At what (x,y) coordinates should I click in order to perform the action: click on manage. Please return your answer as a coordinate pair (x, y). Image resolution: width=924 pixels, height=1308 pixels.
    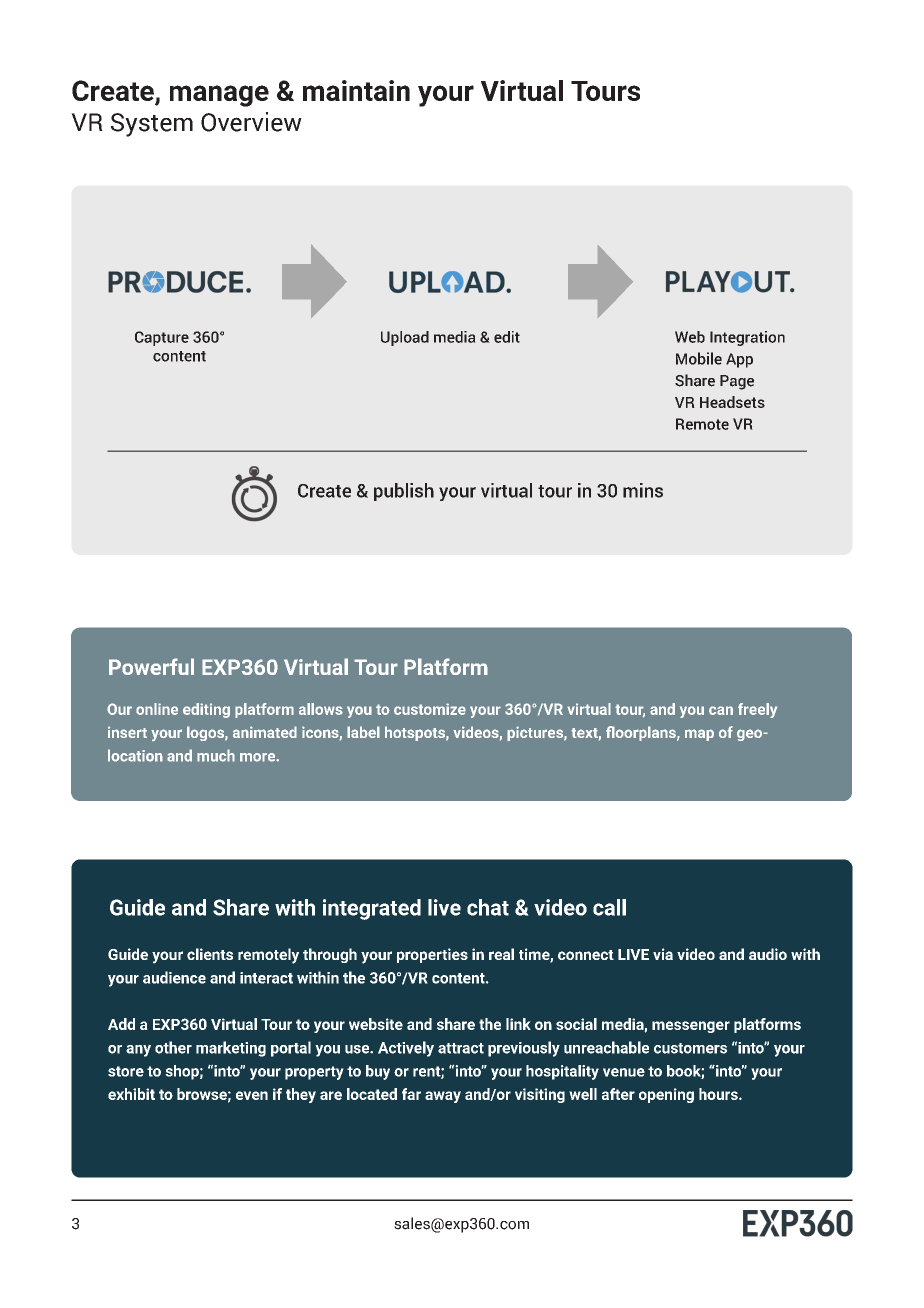
    Looking at the image, I should click on (219, 96).
